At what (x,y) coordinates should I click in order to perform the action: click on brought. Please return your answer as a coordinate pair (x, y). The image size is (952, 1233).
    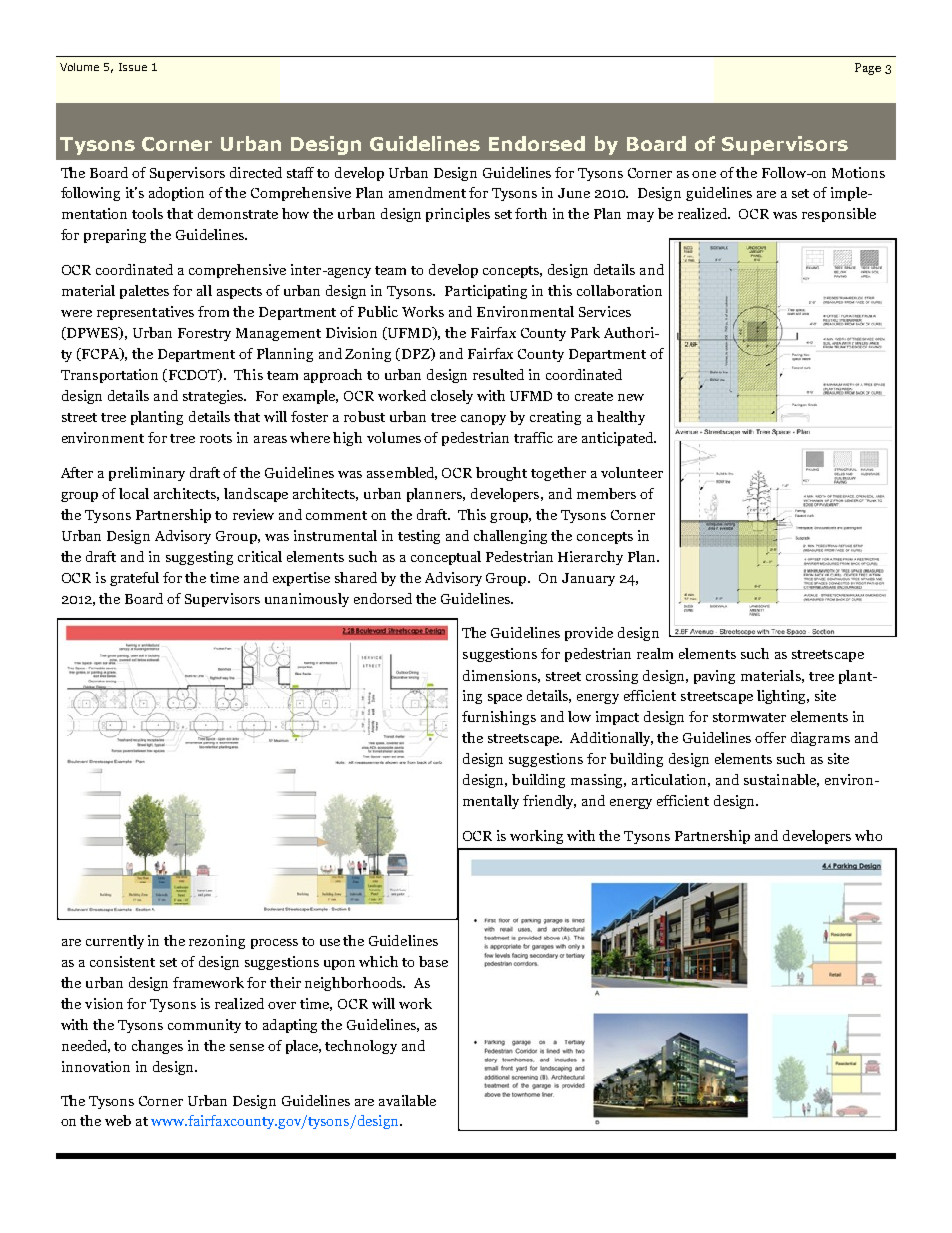
    Looking at the image, I should click on (501, 474).
